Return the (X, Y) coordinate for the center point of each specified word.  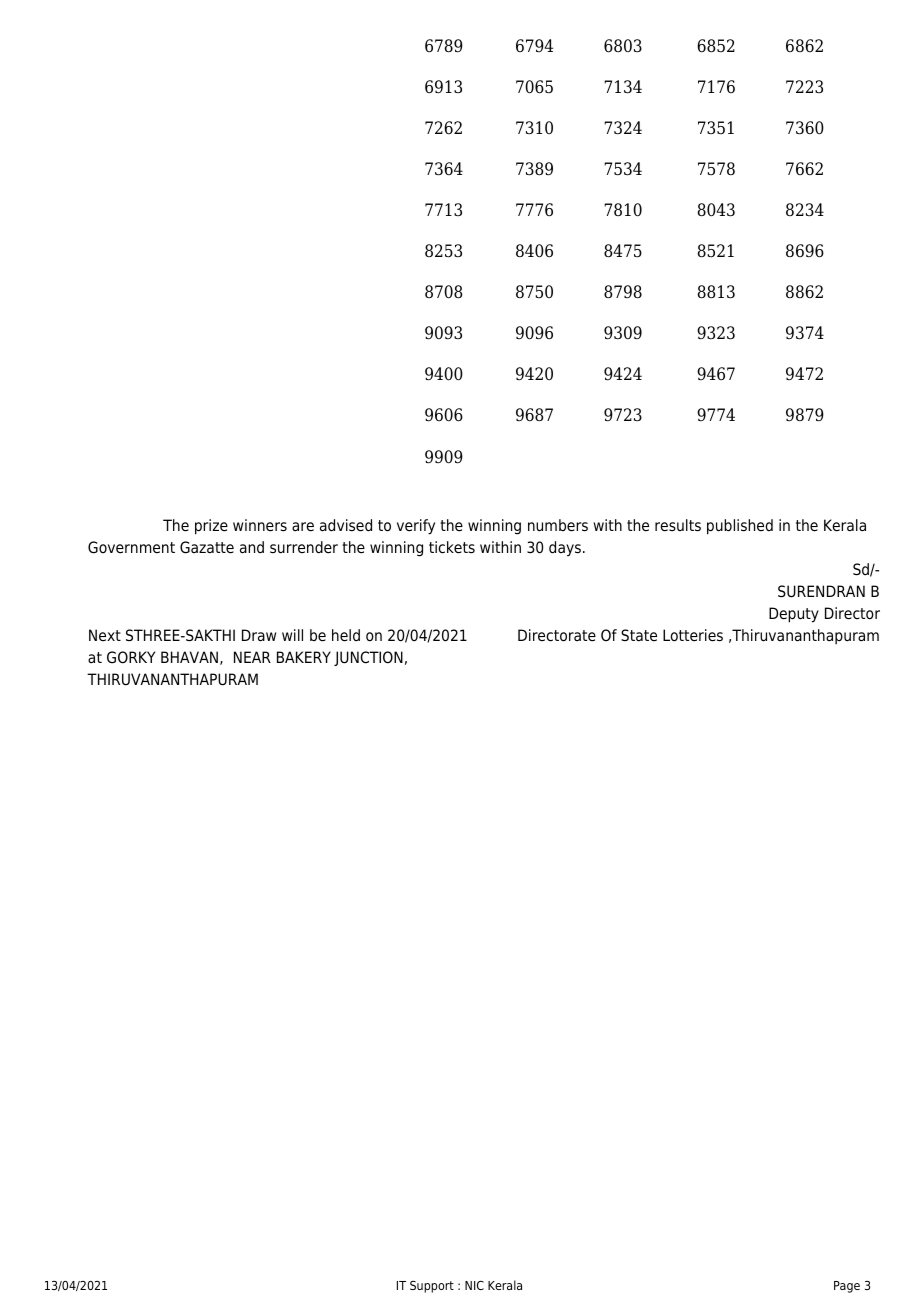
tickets (452, 547)
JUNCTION (368, 658)
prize (211, 527)
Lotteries (693, 635)
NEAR (252, 657)
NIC (474, 1285)
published (740, 527)
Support (432, 1287)
